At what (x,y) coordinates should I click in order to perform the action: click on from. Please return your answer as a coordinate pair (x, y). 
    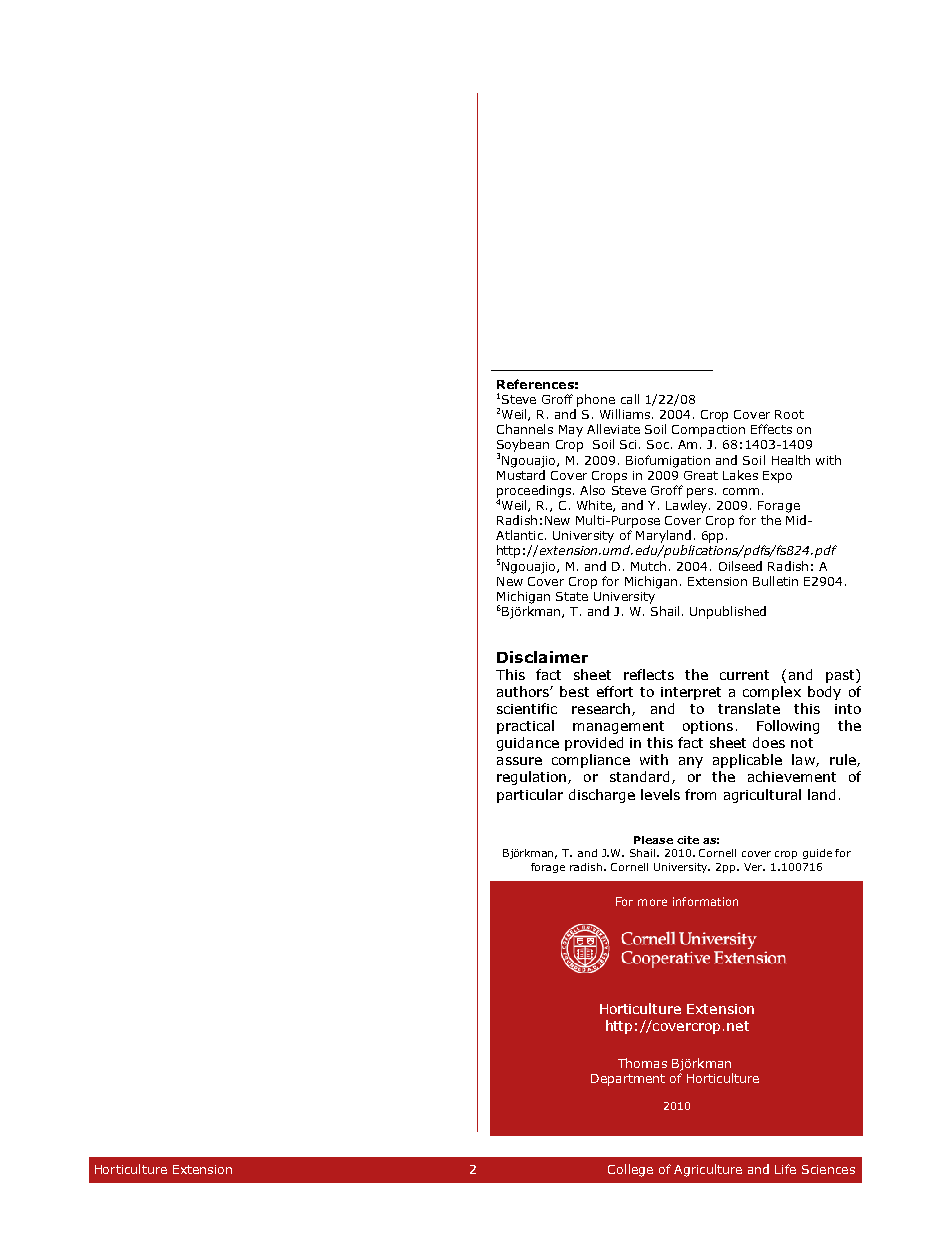
    Looking at the image, I should click on (700, 794).
